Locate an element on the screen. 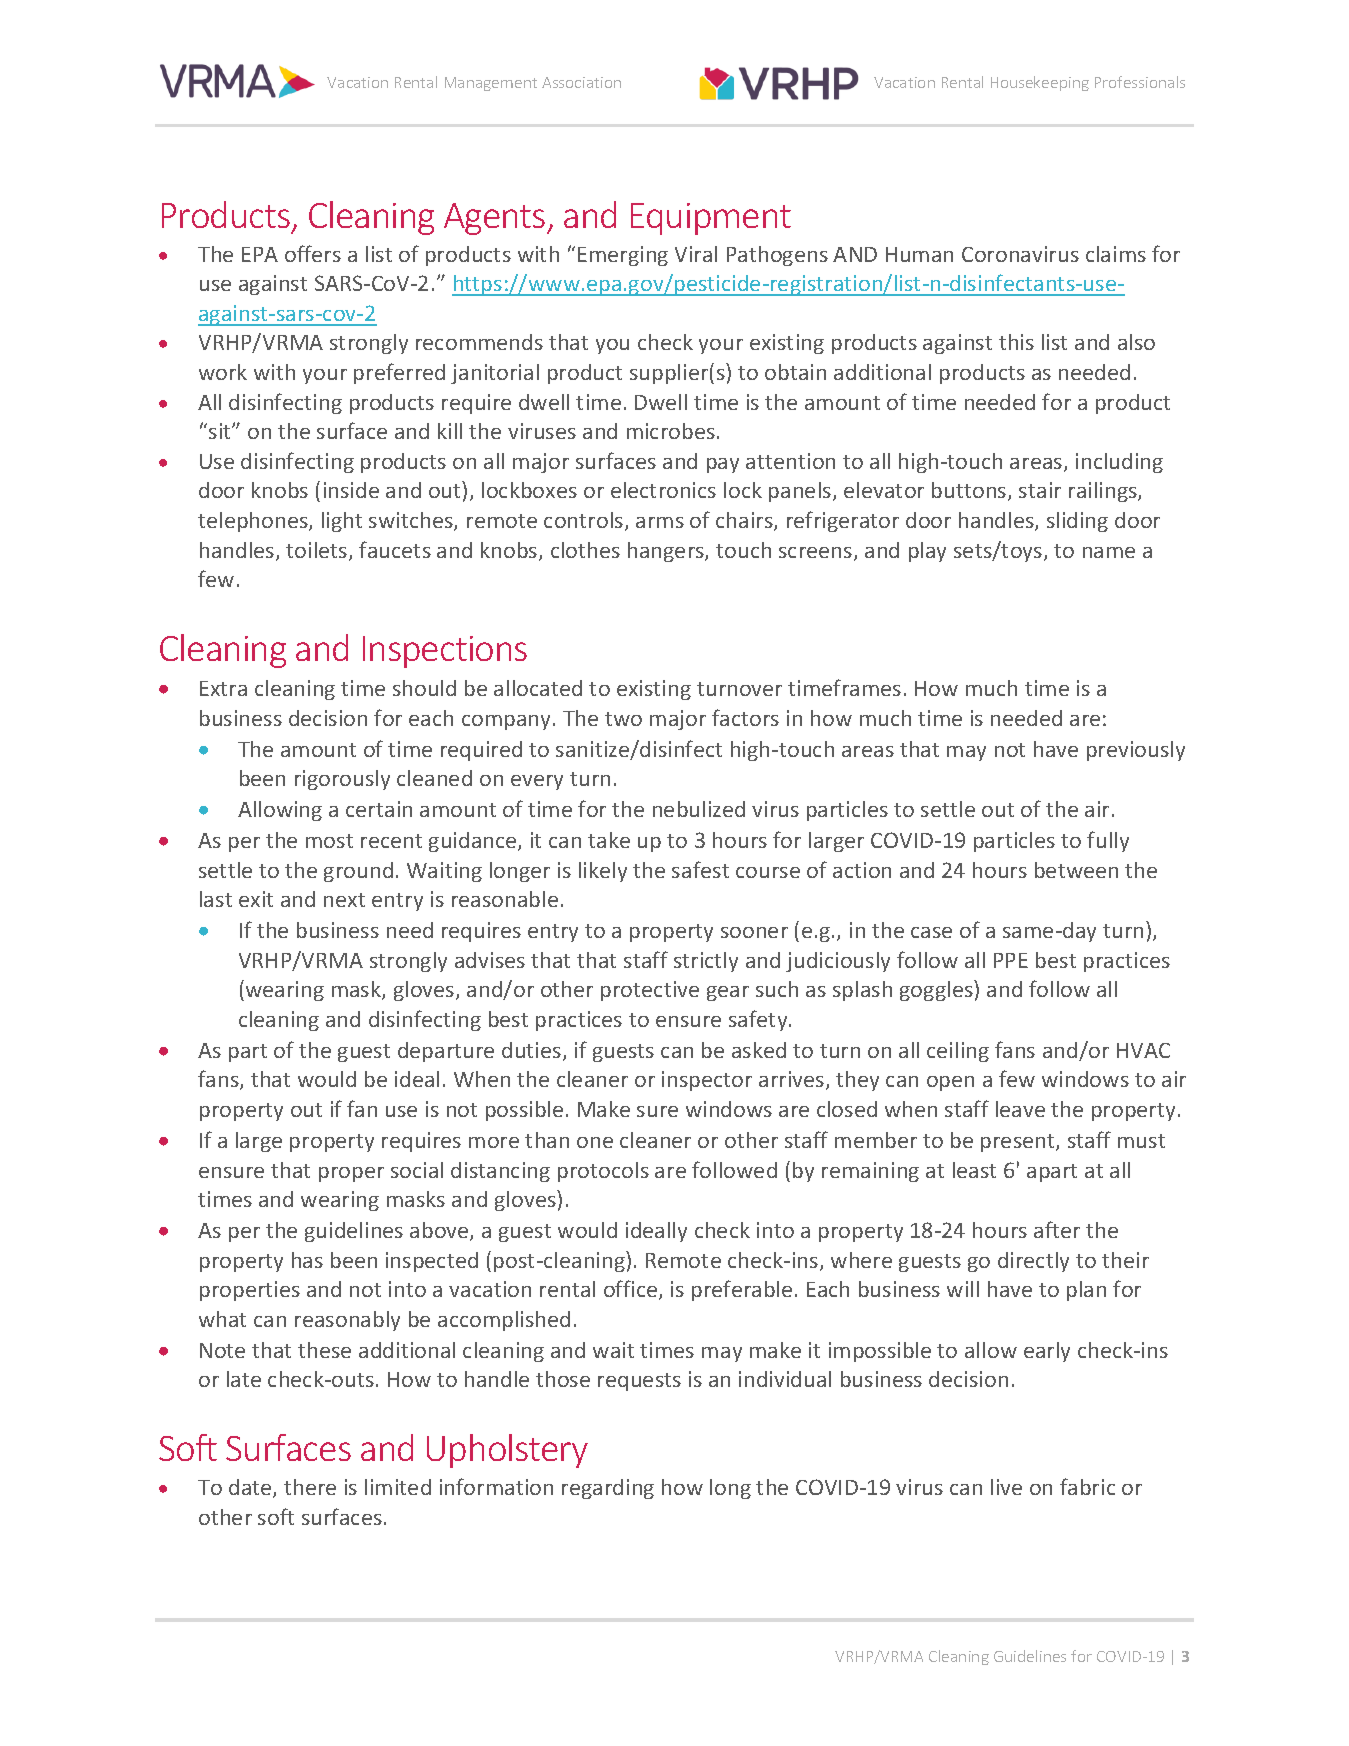 This screenshot has height=1746, width=1349. there is located at coordinates (310, 1487).
